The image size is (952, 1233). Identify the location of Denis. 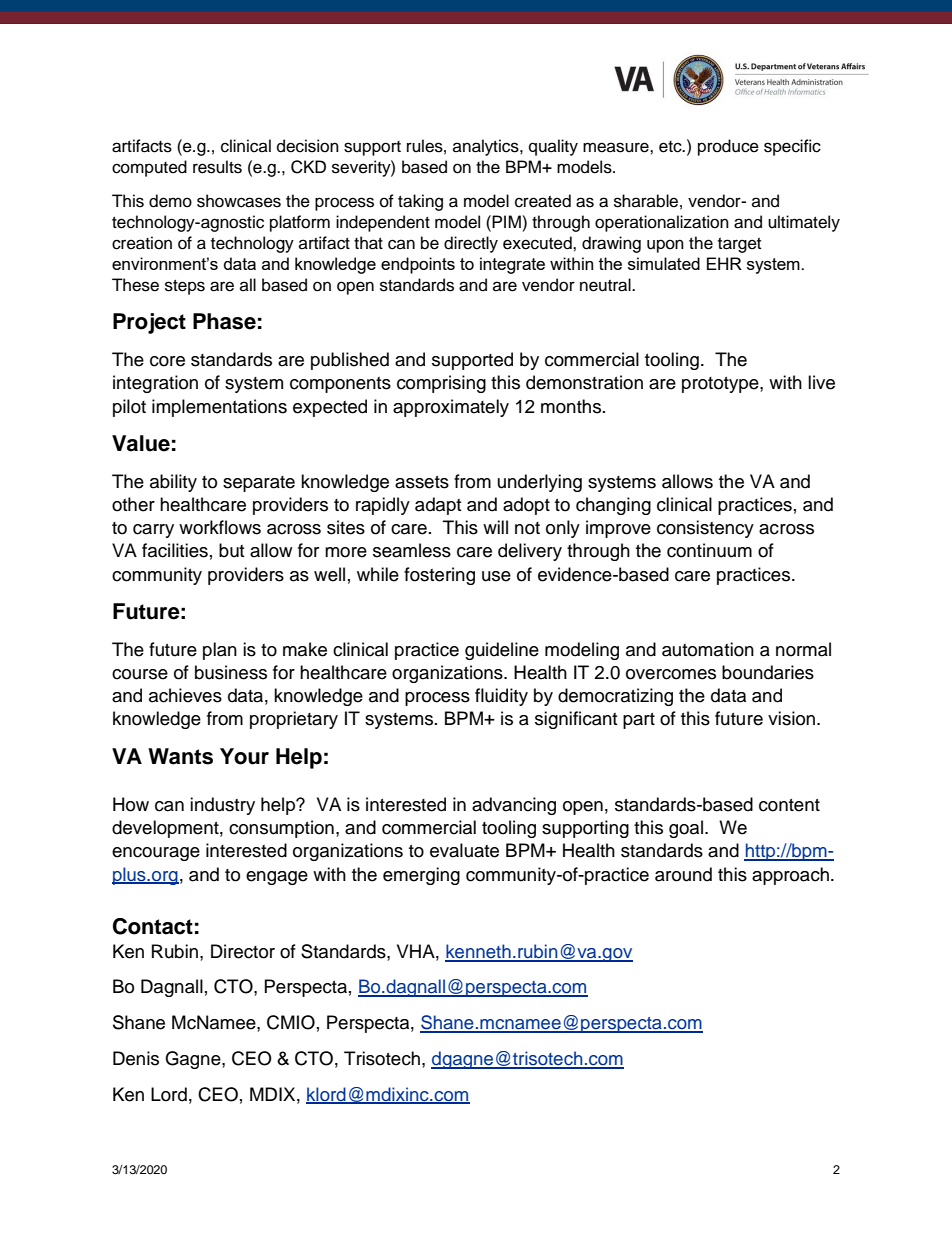
(136, 1058).
